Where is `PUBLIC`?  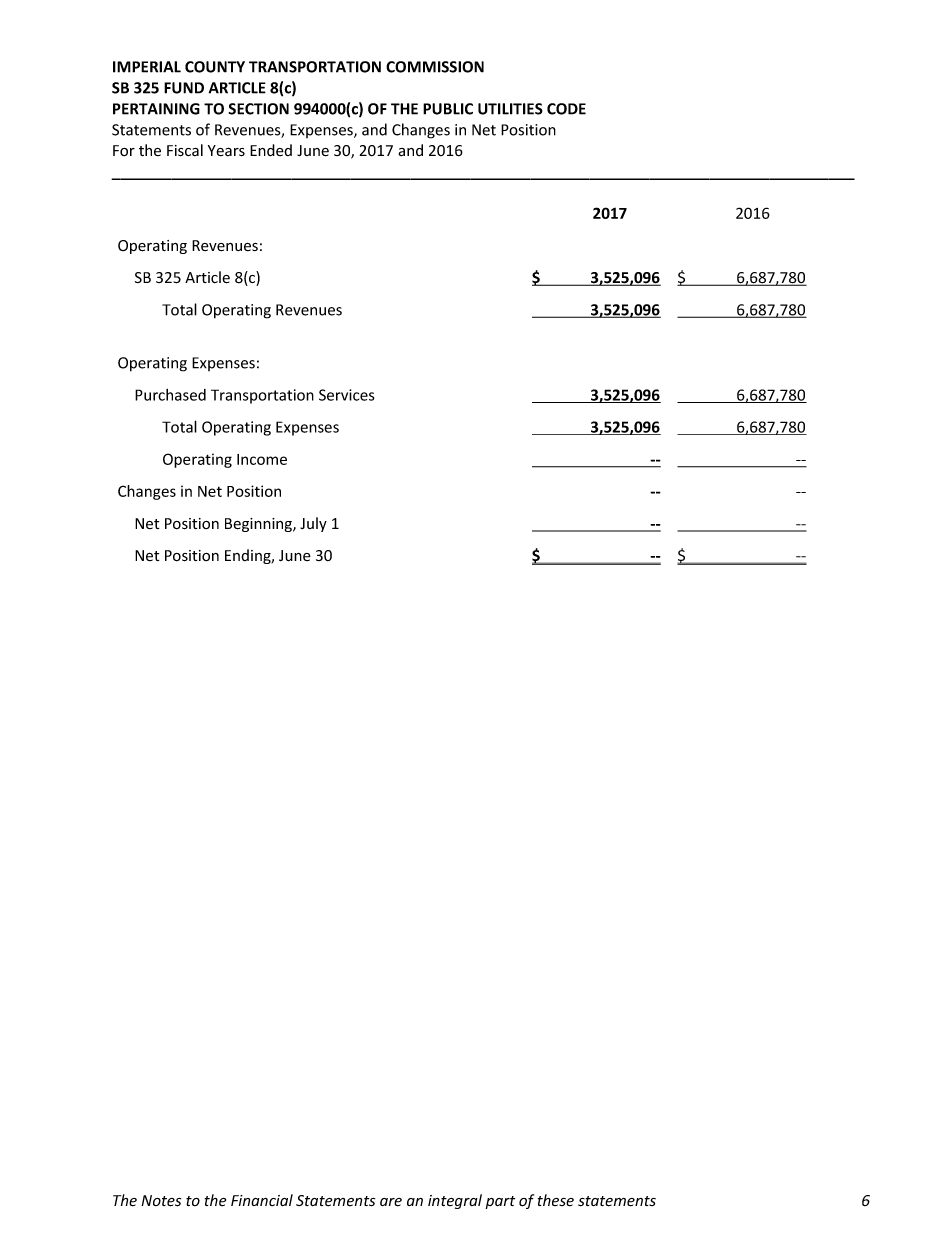
PUBLIC is located at coordinates (448, 109).
